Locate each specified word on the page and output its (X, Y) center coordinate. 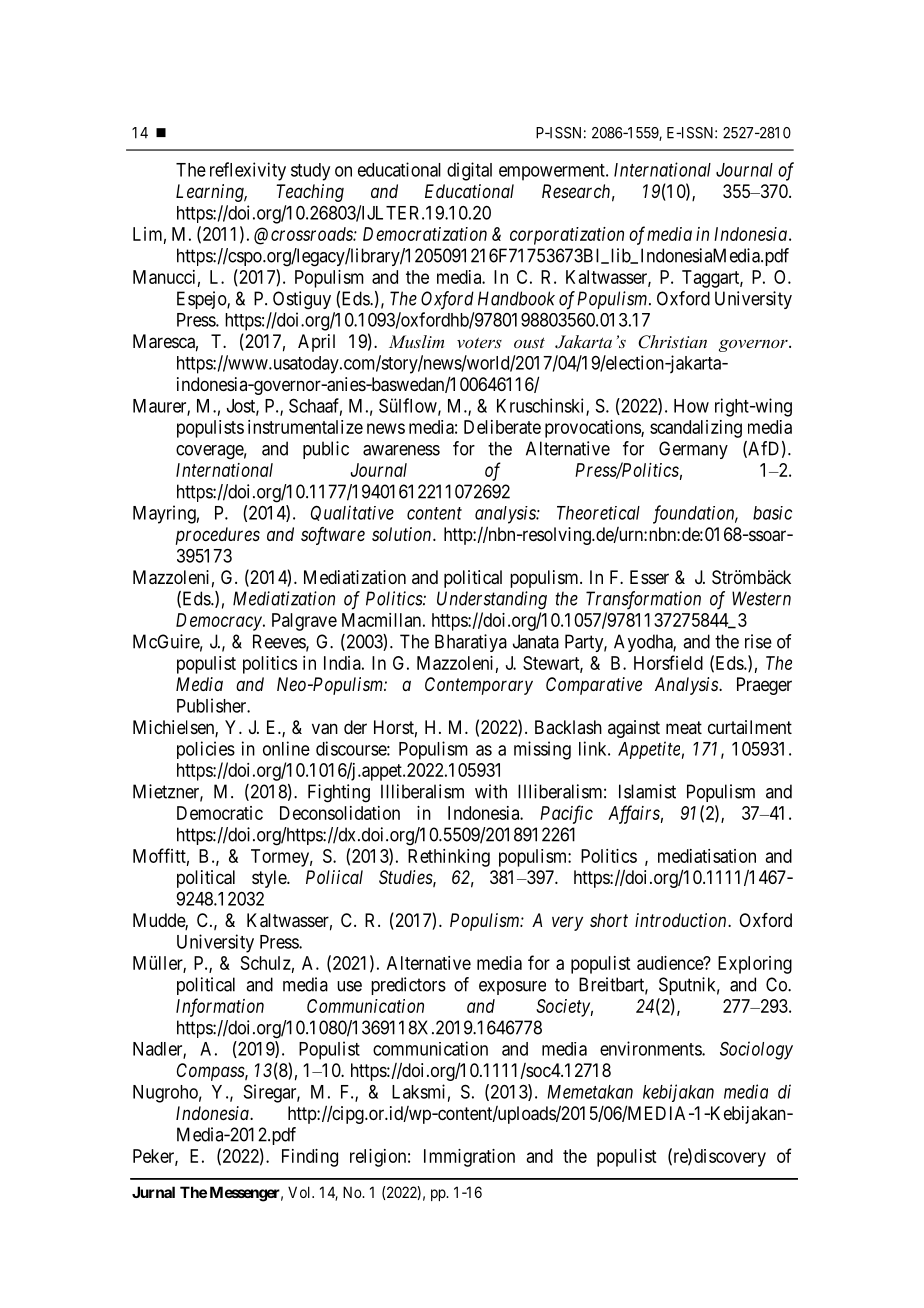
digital (469, 171)
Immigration (469, 1158)
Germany (693, 450)
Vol (300, 1192)
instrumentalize (305, 427)
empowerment (553, 172)
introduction (682, 920)
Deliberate (502, 427)
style (270, 879)
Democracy (220, 622)
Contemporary (479, 686)
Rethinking (449, 858)
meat (684, 727)
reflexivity (248, 171)
